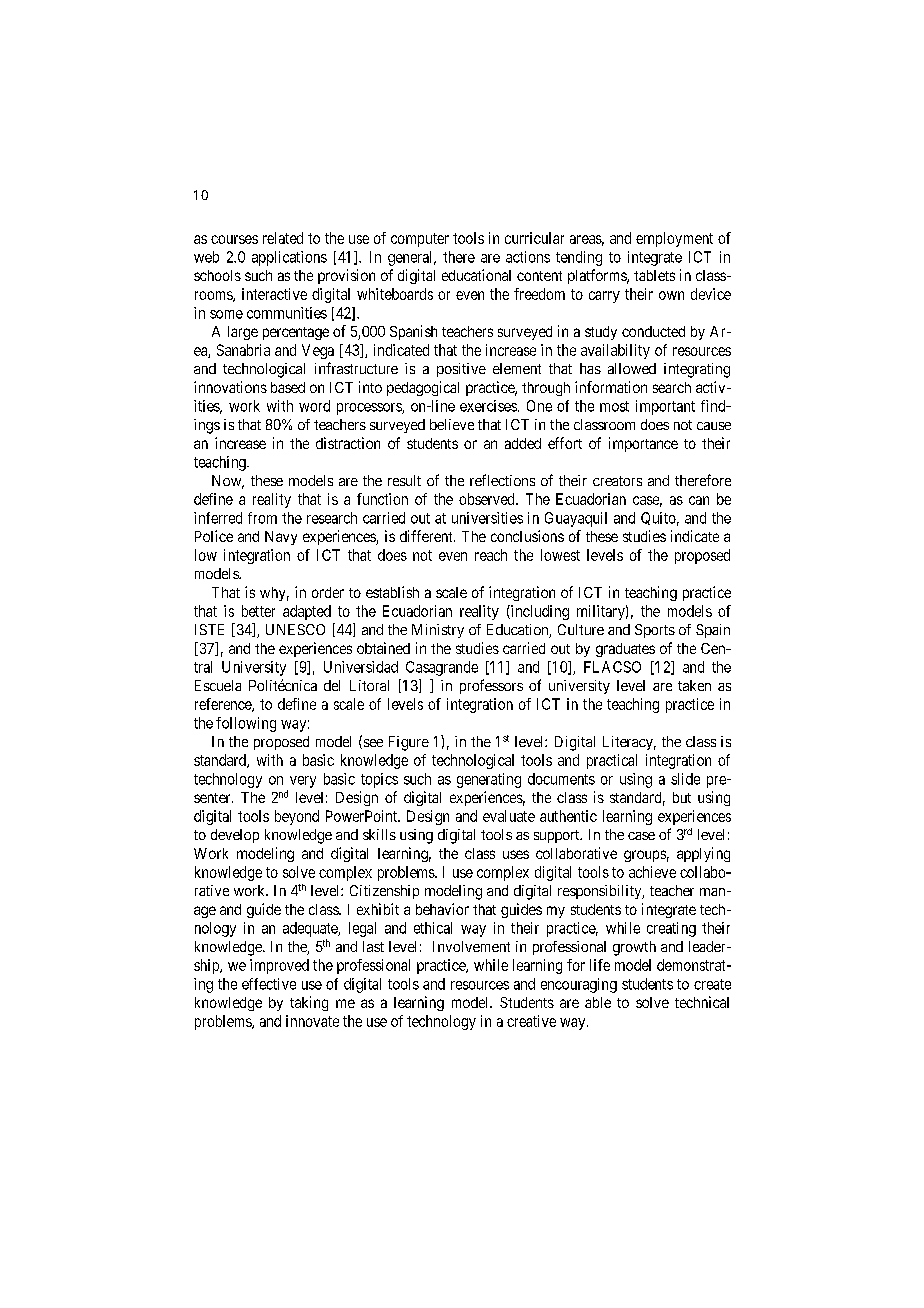  I want to click on employment, so click(674, 239).
